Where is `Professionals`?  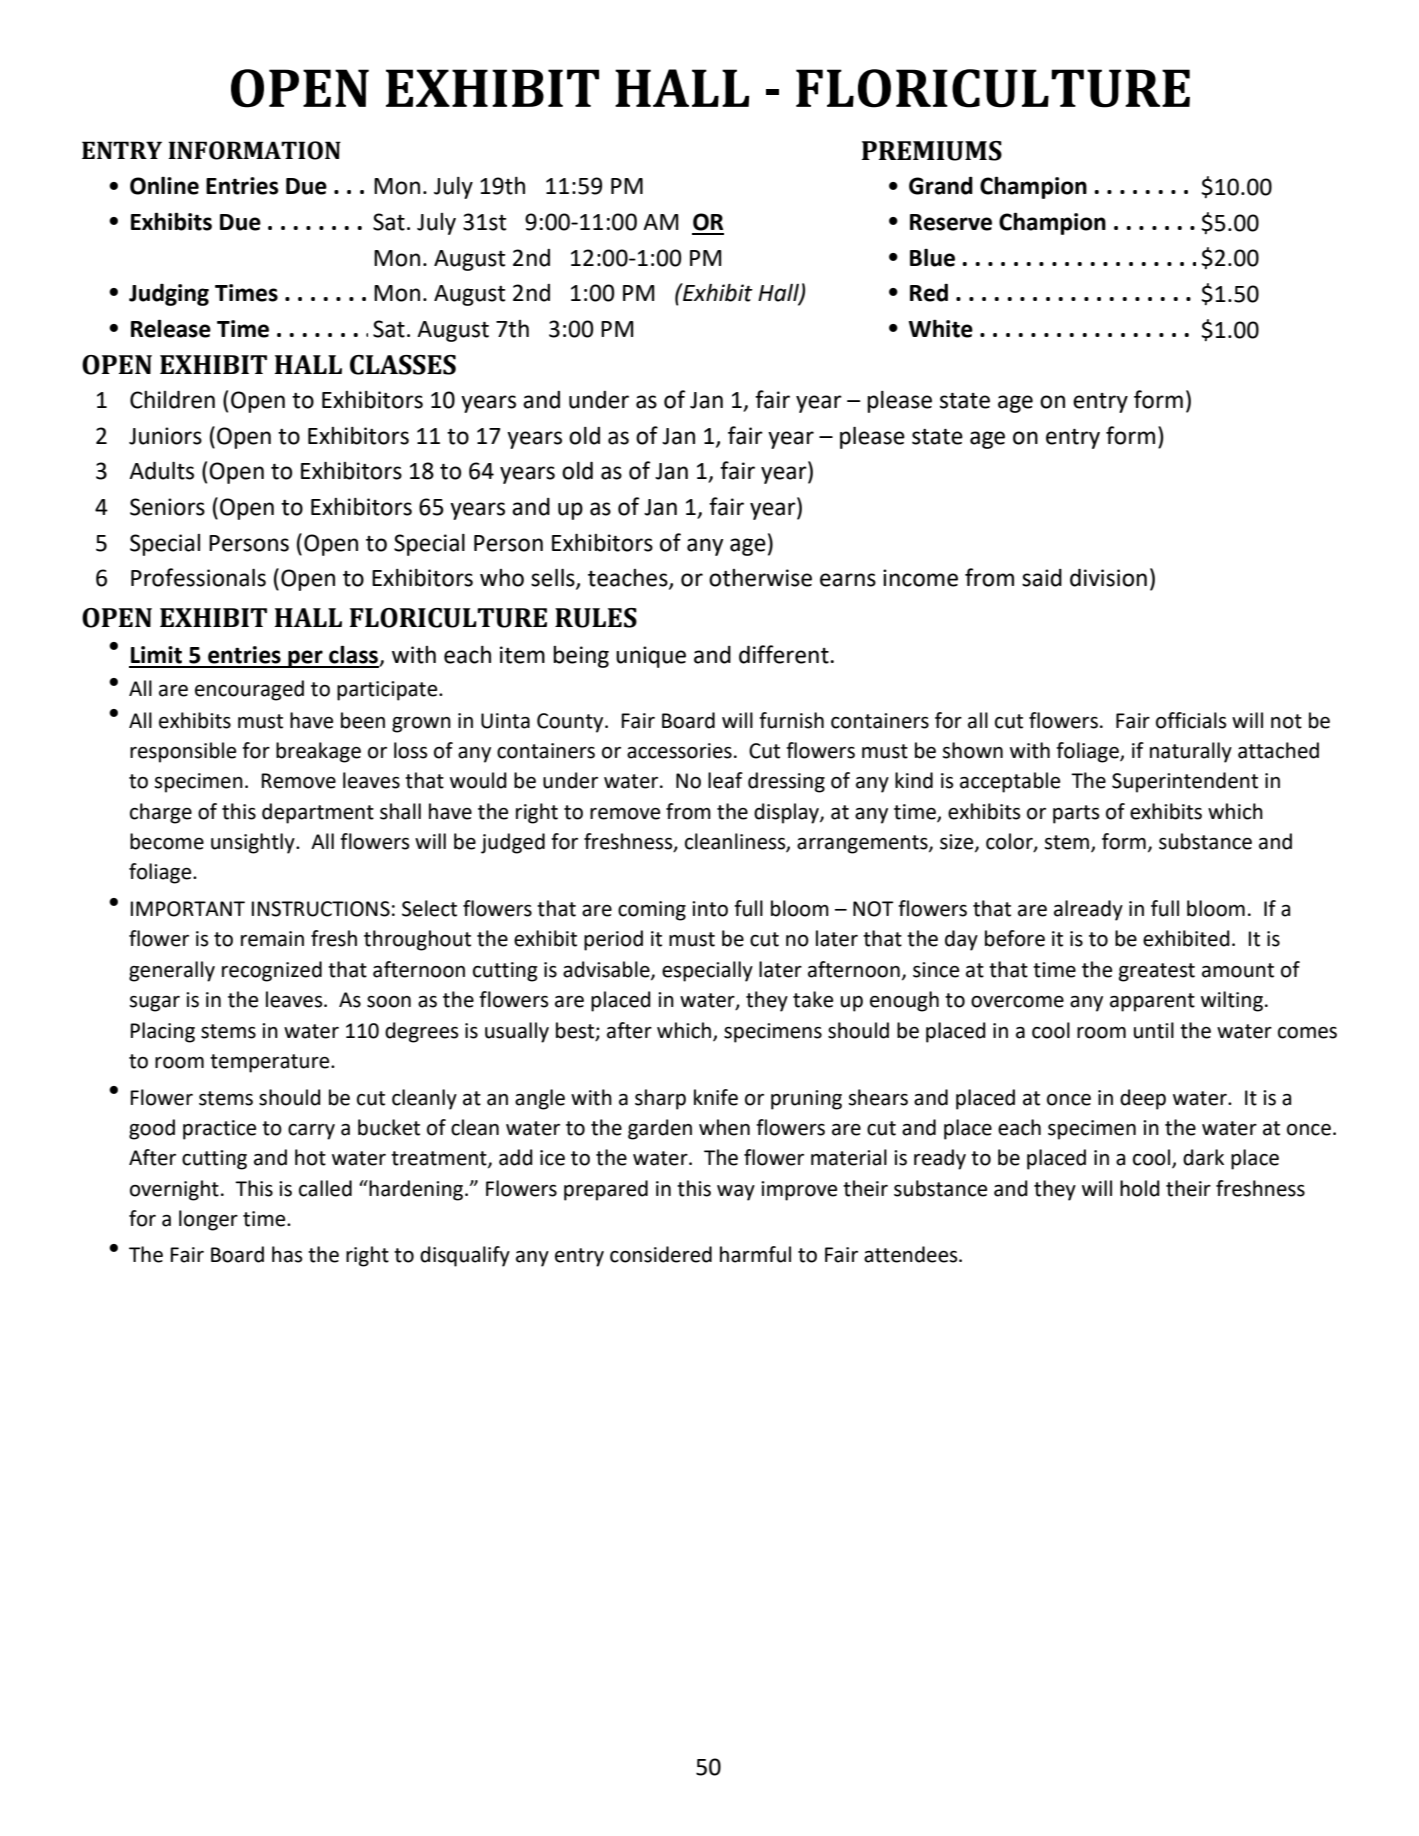
Professionals is located at coordinates (198, 577).
